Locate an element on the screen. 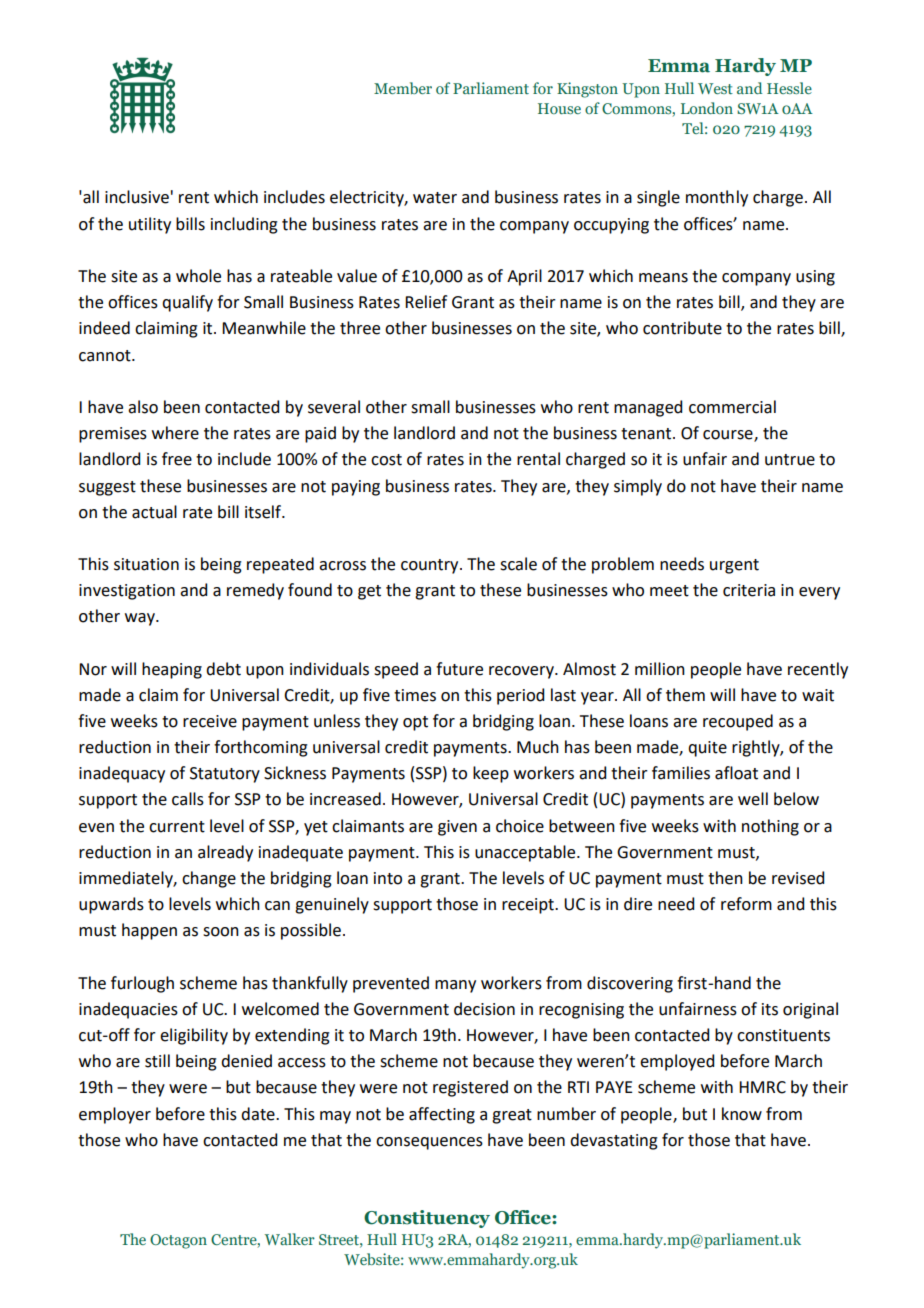 Image resolution: width=924 pixels, height=1308 pixels. know is located at coordinates (742, 1114).
